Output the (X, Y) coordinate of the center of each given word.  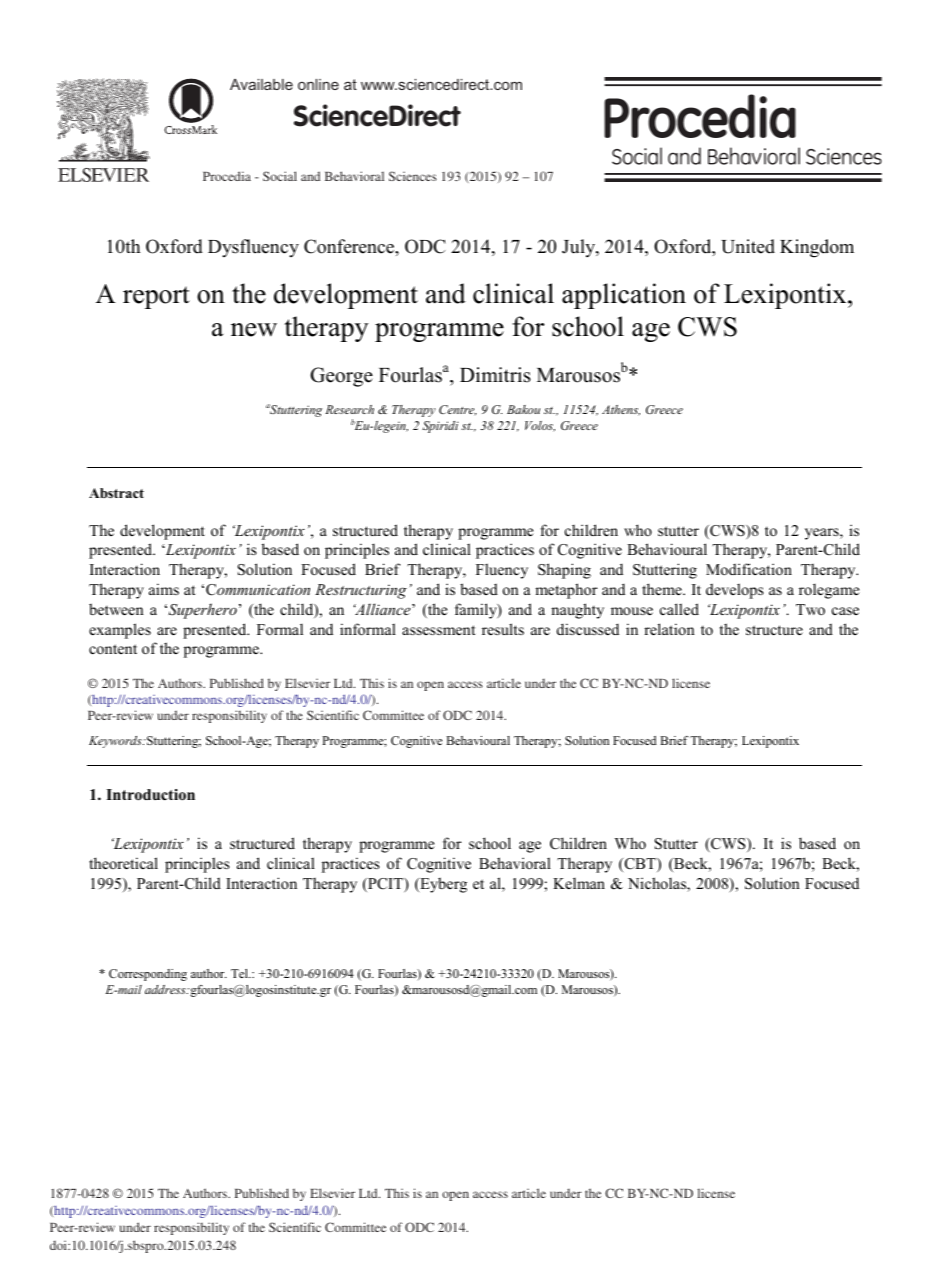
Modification (749, 569)
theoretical (123, 863)
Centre (457, 410)
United (748, 246)
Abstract (116, 493)
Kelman (579, 883)
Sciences (413, 176)
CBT (640, 865)
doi (59, 1245)
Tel (240, 973)
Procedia (227, 176)
